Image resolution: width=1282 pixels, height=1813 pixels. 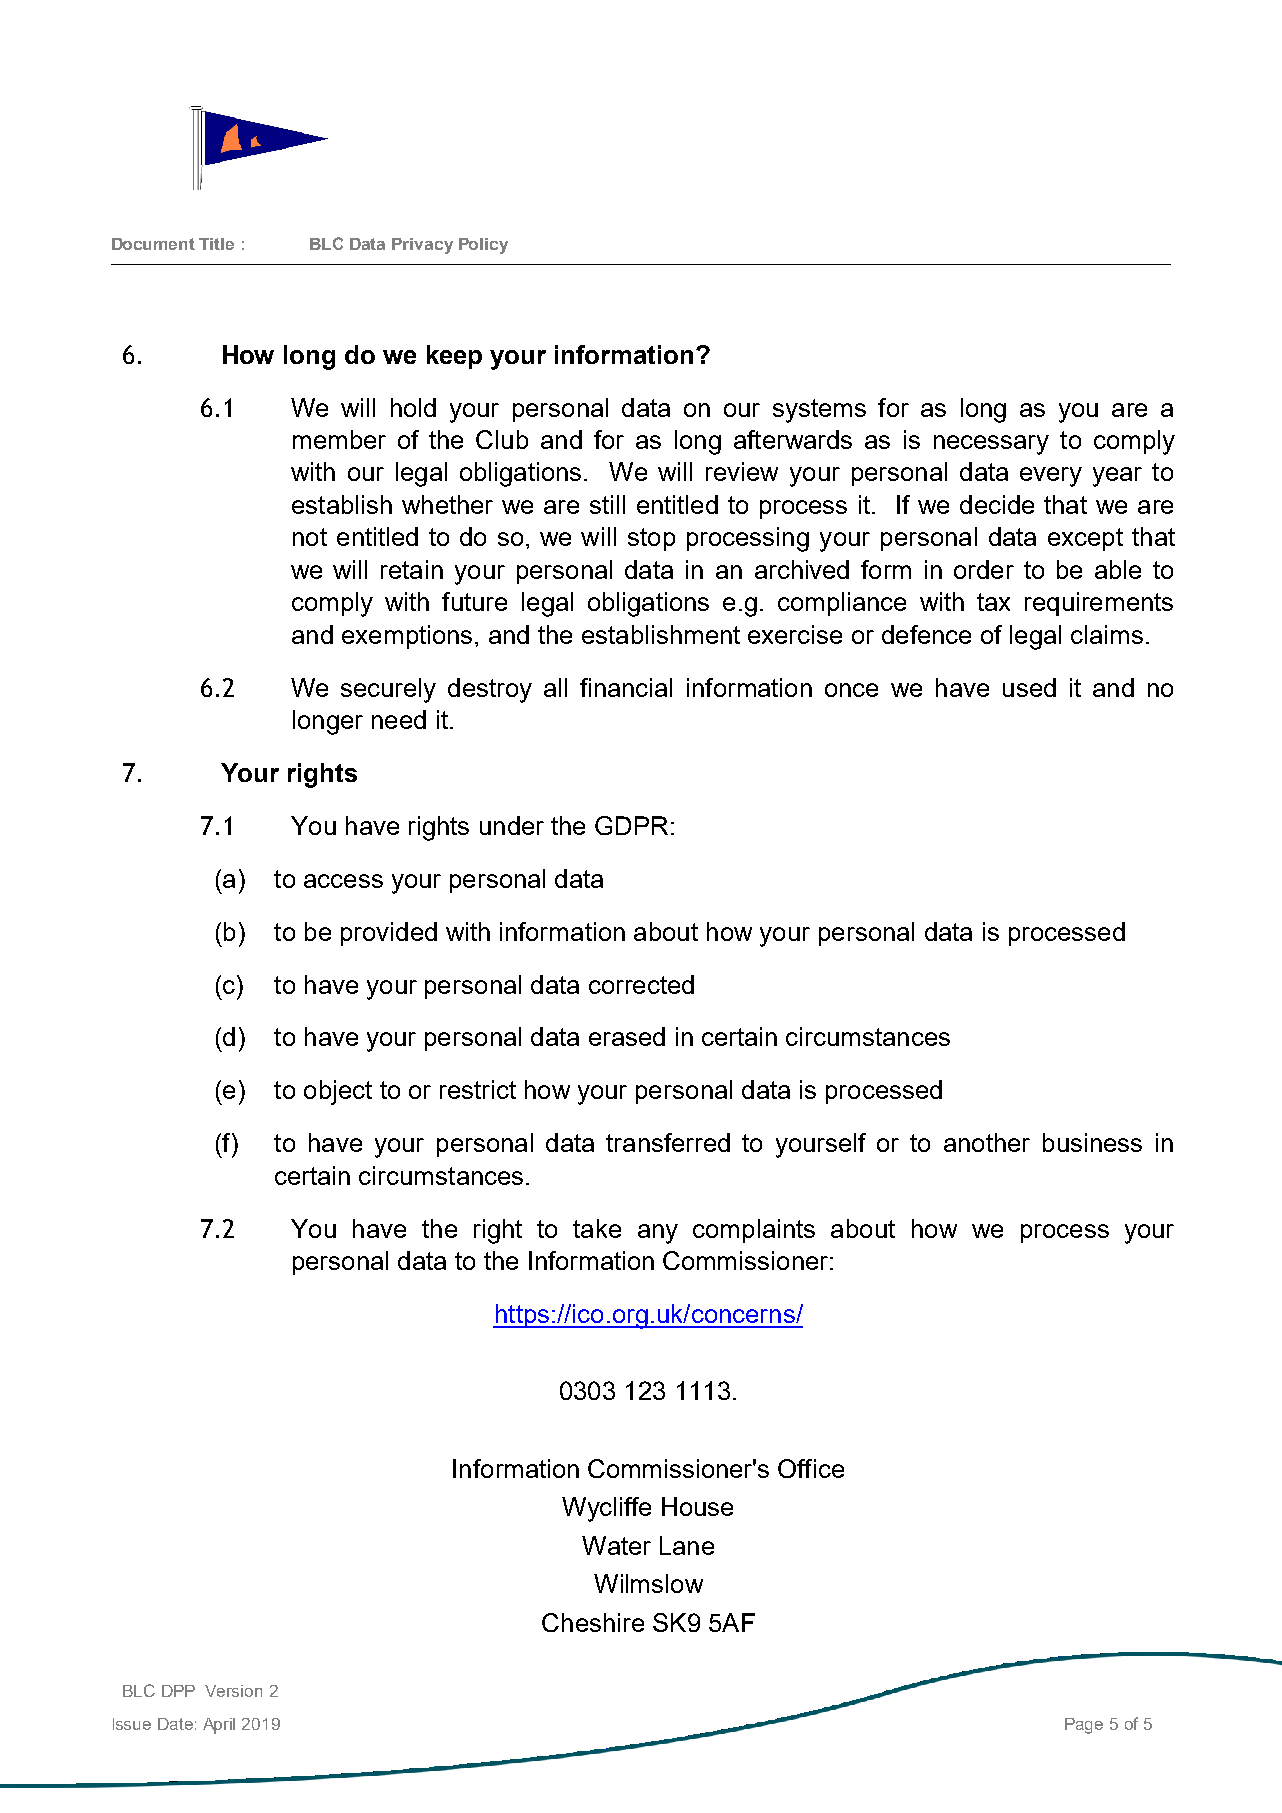 I want to click on access, so click(x=343, y=881).
